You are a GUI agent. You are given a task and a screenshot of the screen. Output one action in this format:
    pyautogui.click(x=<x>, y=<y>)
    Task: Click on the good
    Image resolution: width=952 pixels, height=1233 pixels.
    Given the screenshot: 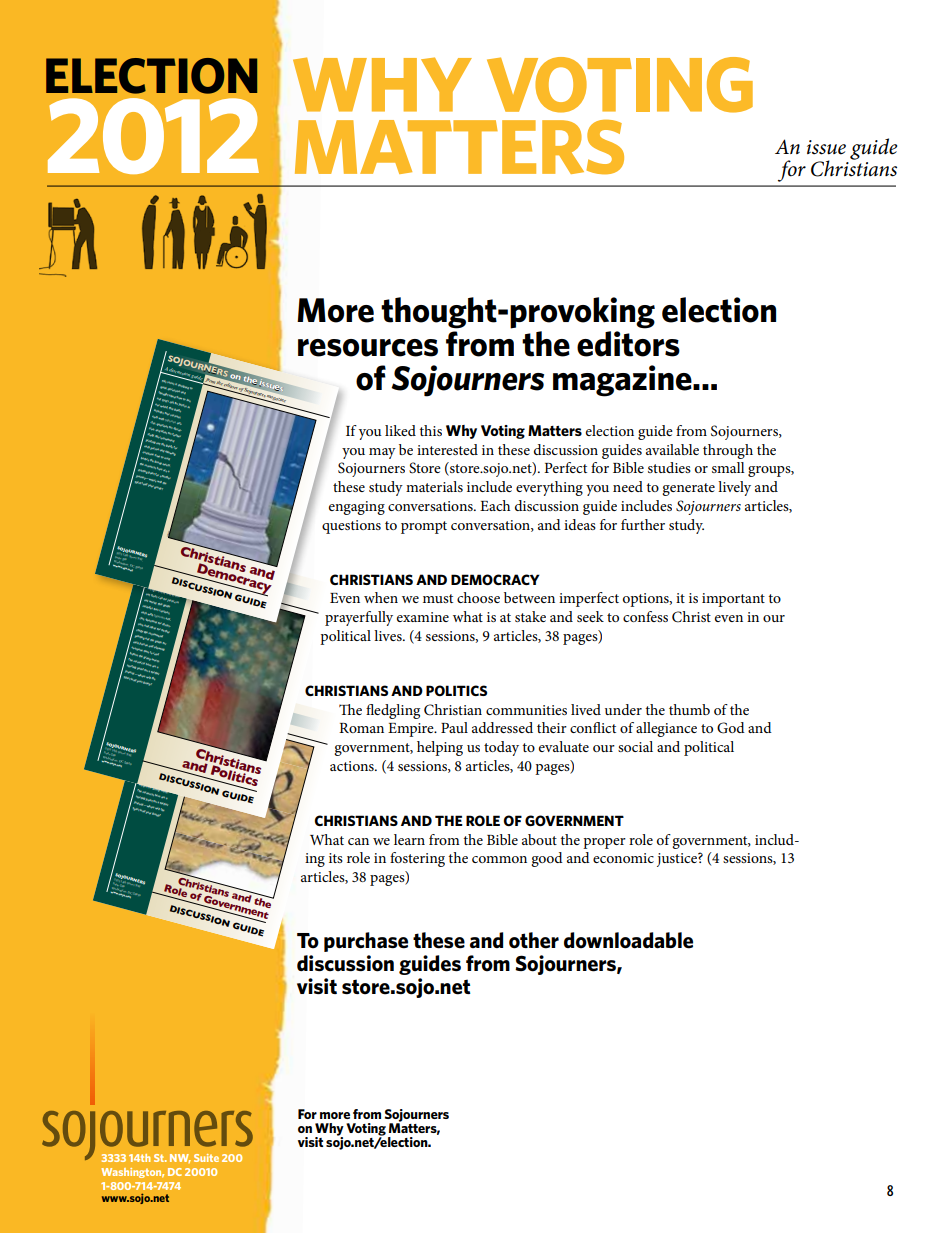 What is the action you would take?
    pyautogui.click(x=547, y=859)
